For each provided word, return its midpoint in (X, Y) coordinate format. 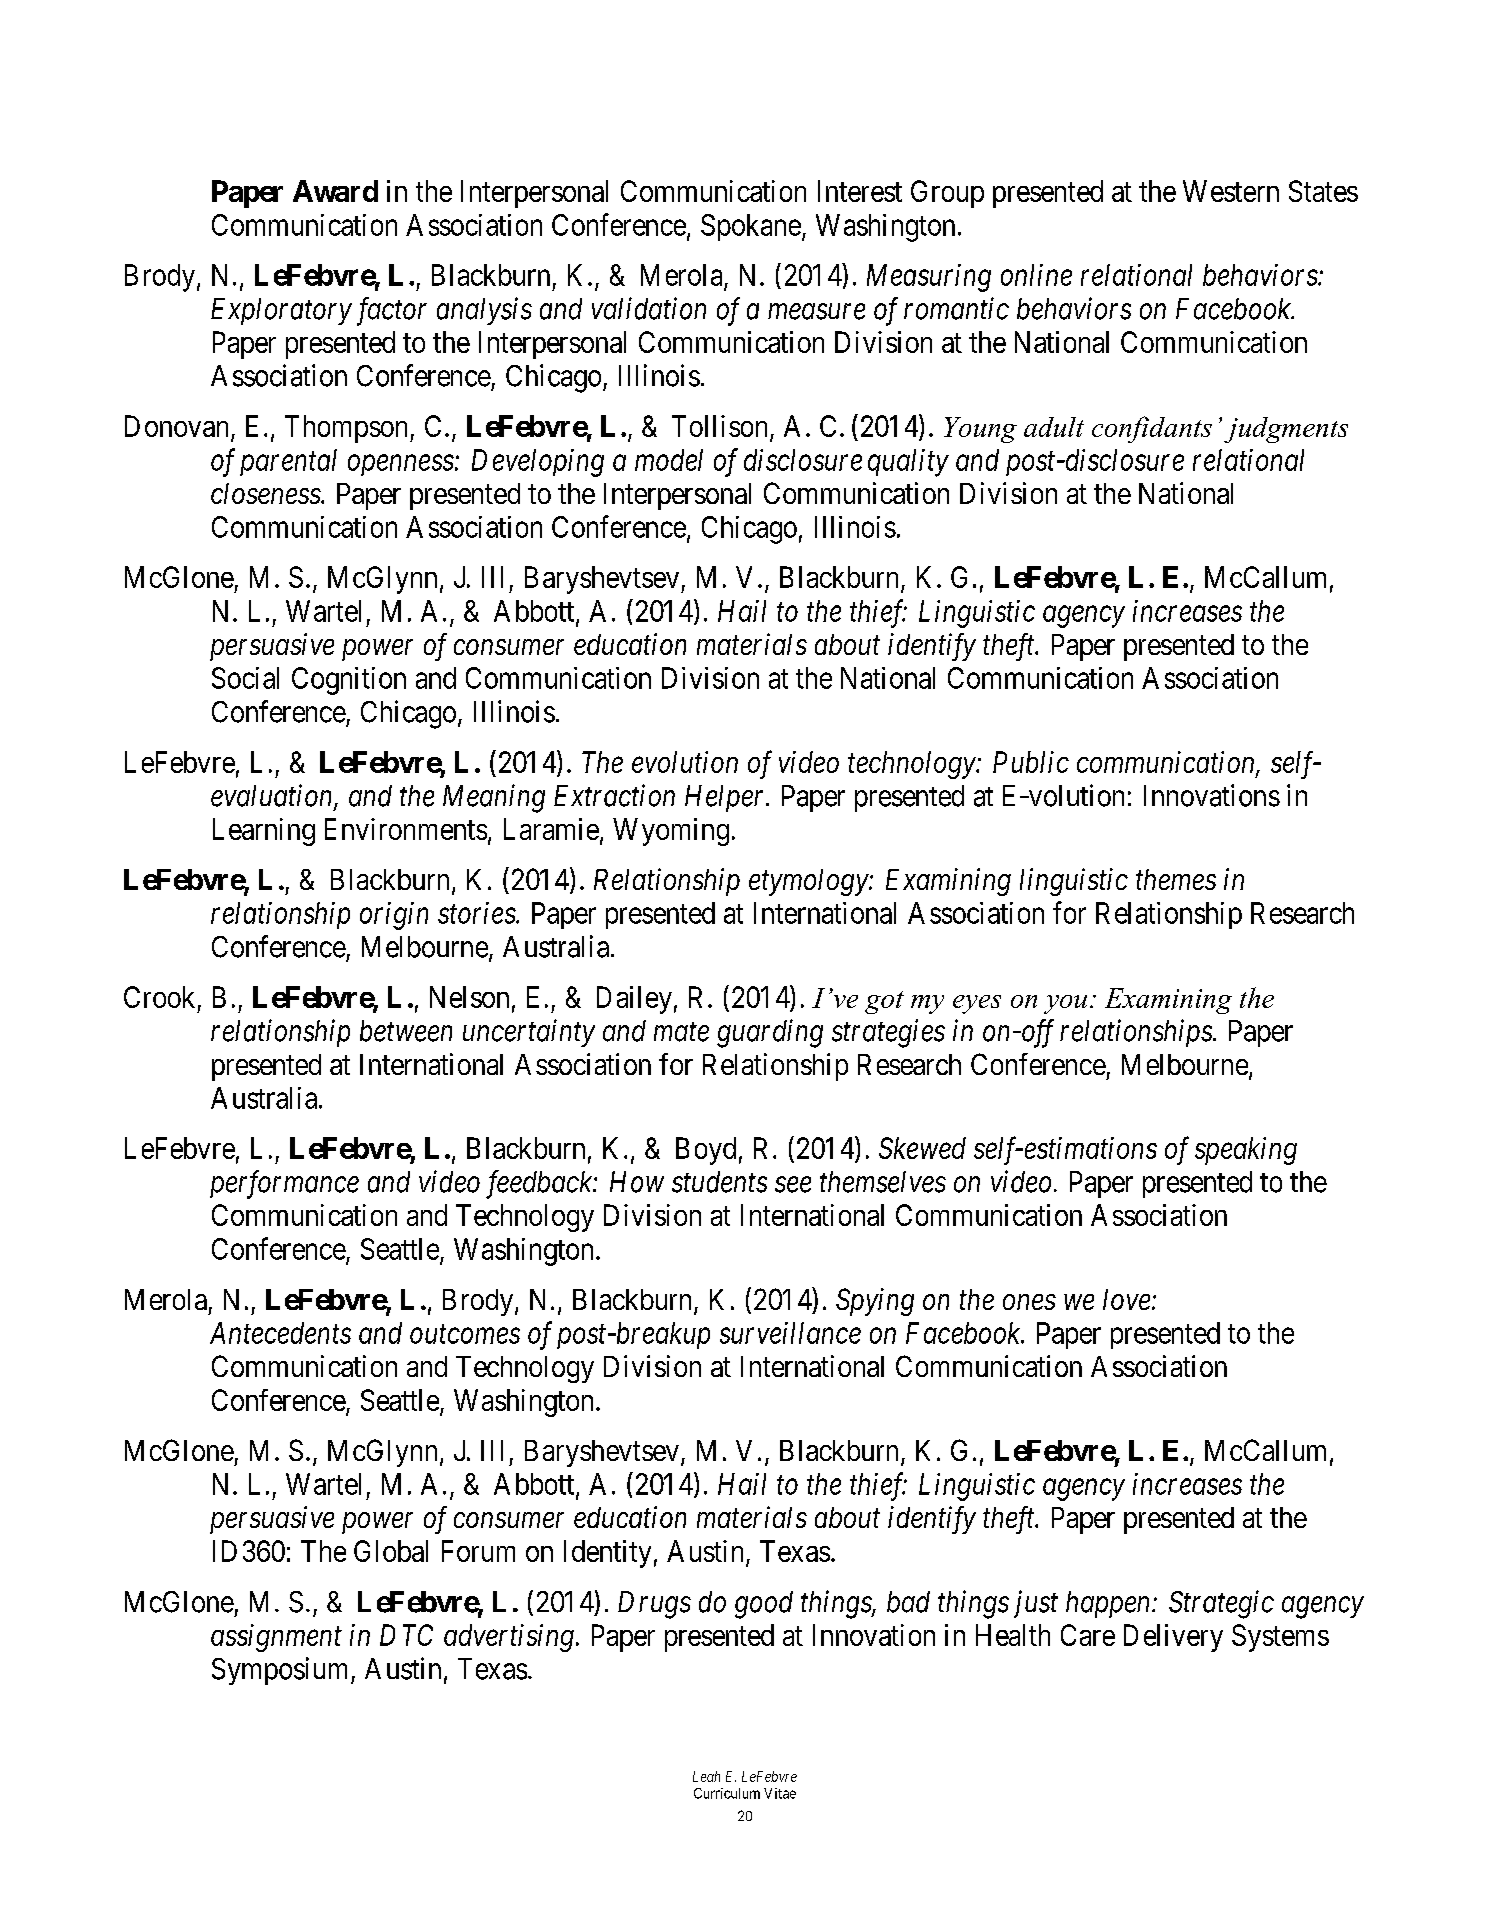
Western (1231, 191)
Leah (706, 1776)
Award (335, 191)
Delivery (1173, 1638)
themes (1176, 879)
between (406, 1031)
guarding (770, 1033)
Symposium (282, 1671)
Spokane (751, 227)
